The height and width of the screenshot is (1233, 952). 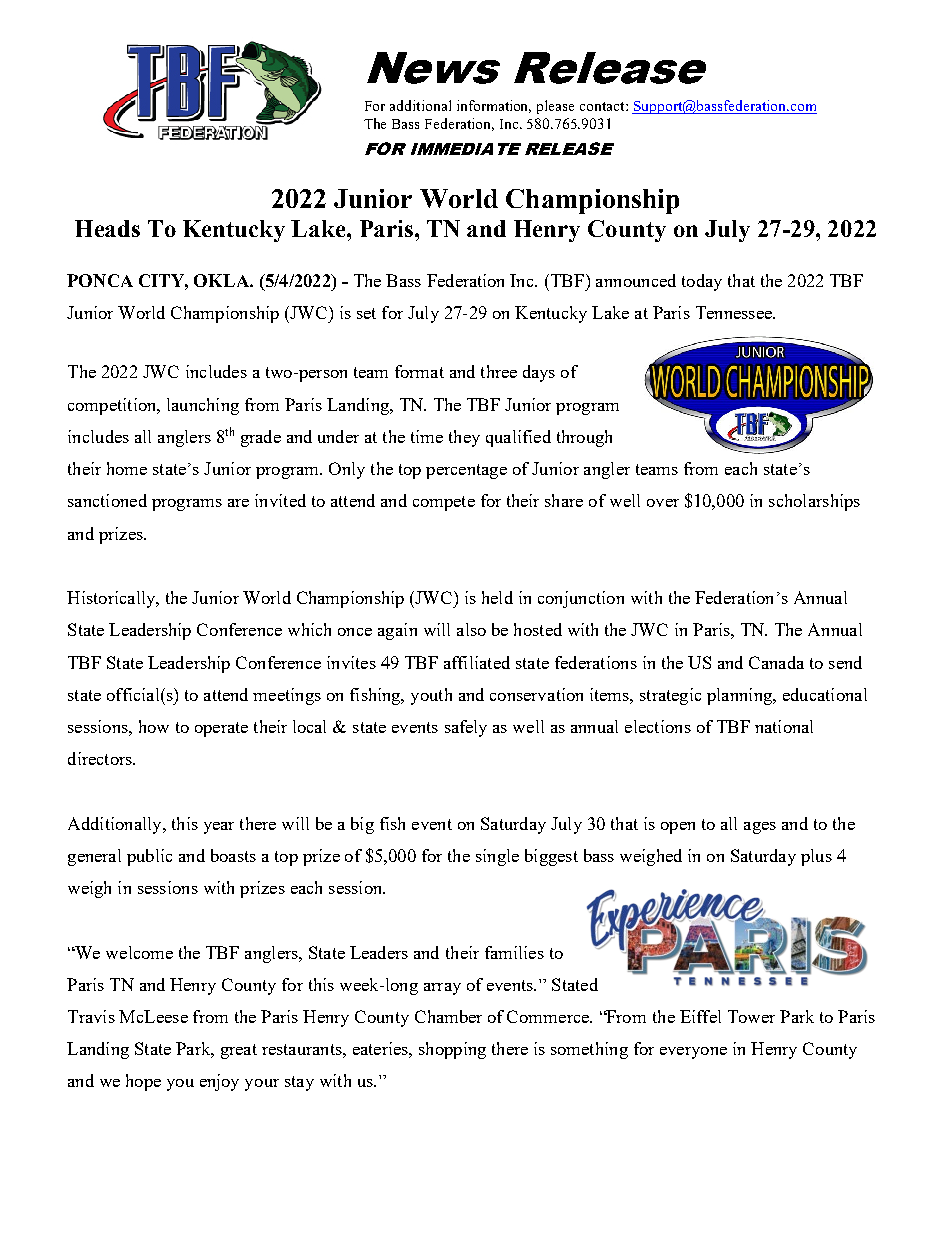 I want to click on single, so click(x=497, y=857).
